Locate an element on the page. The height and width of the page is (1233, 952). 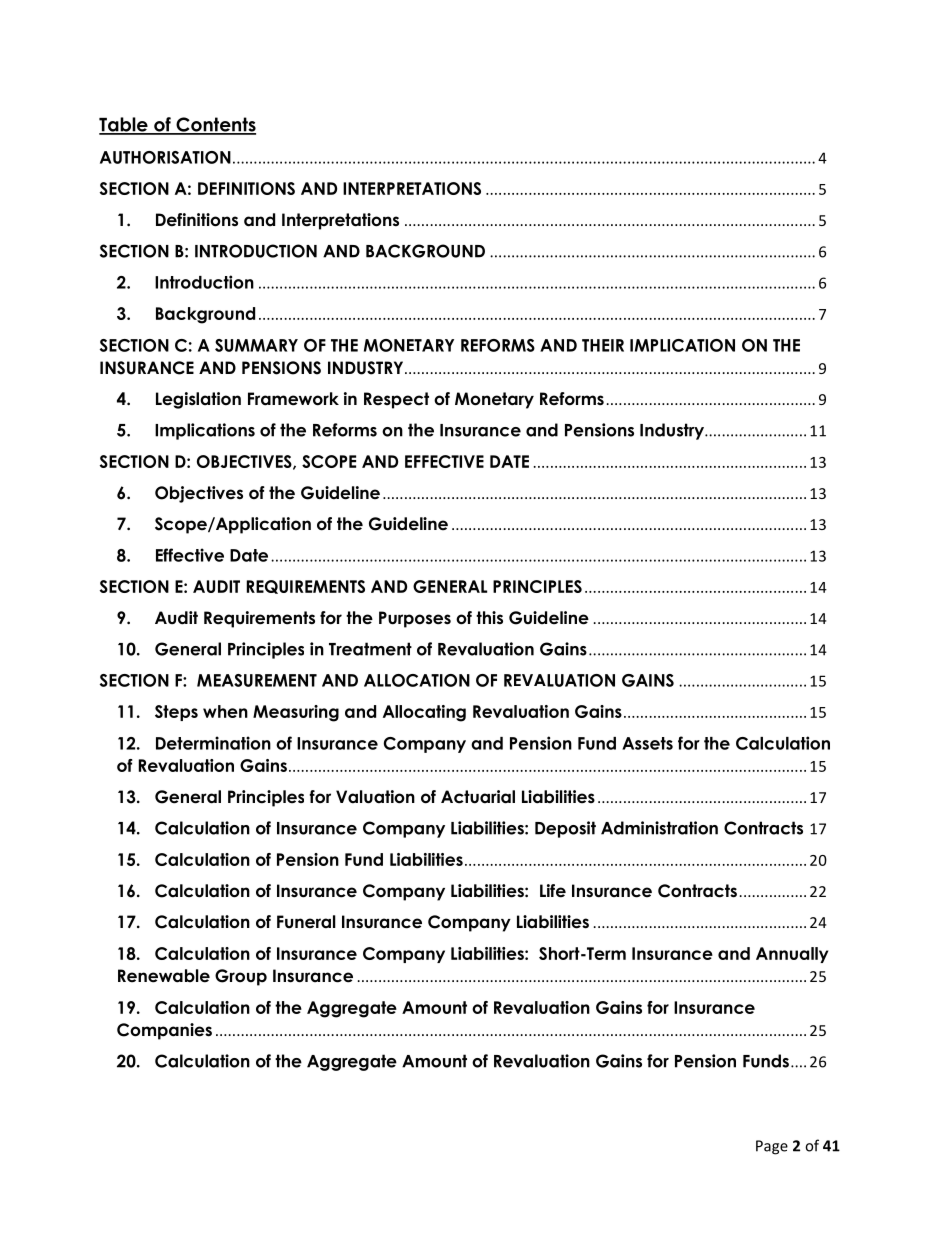
Respect is located at coordinates (396, 400).
